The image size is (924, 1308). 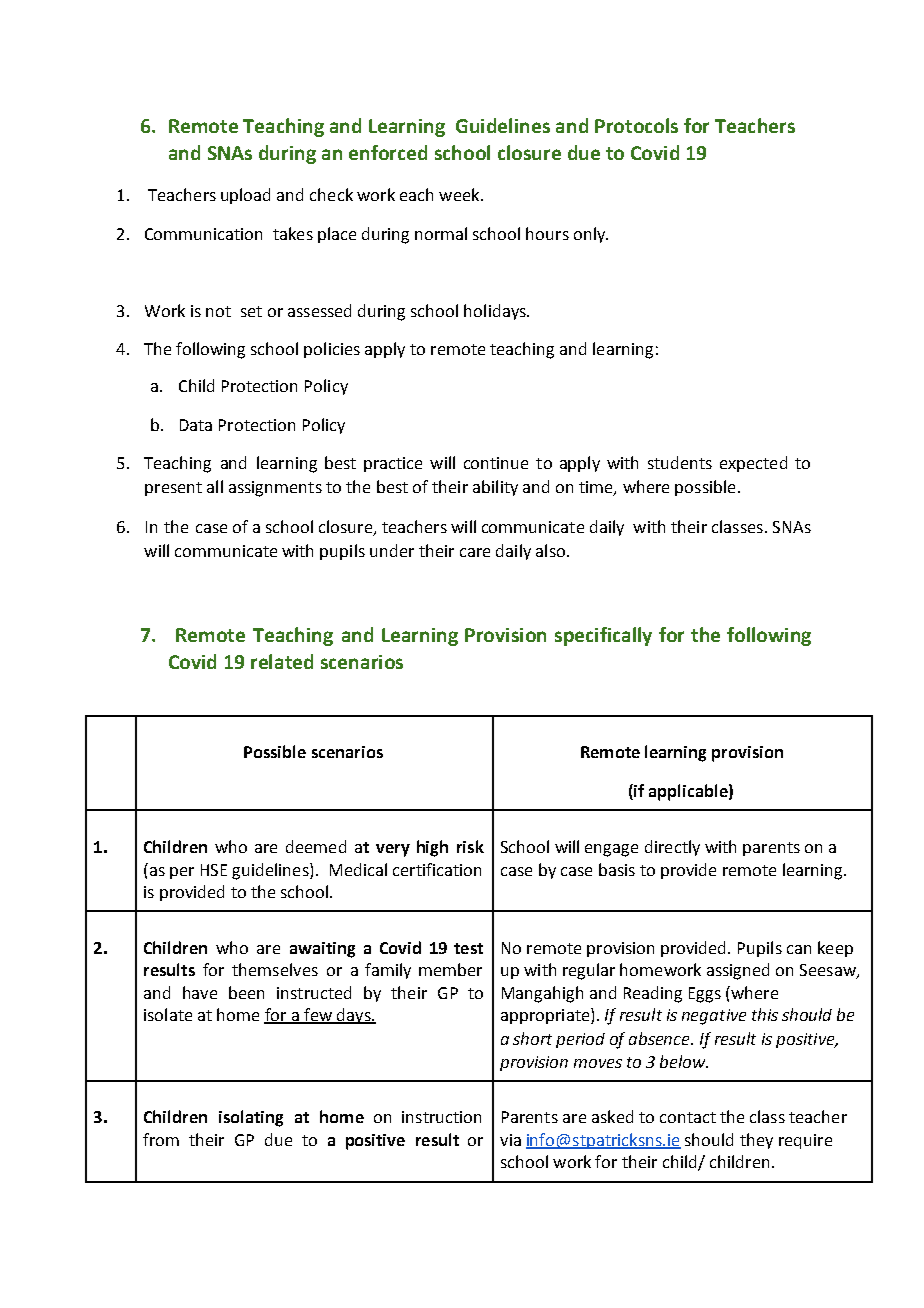 What do you see at coordinates (316, 846) in the page?
I see `deemed` at bounding box center [316, 846].
